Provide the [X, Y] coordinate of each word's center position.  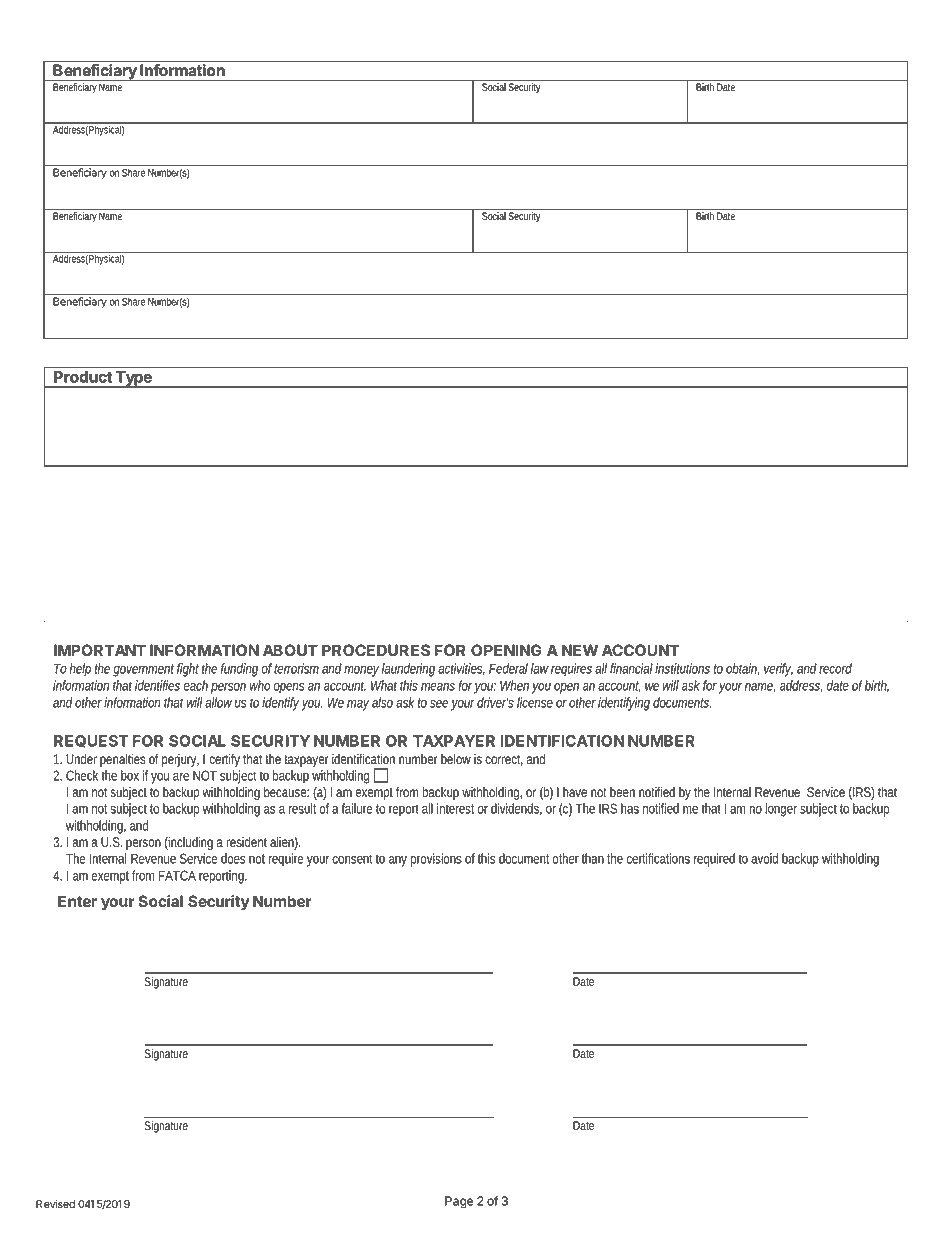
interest [455, 808]
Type [133, 379]
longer [781, 810]
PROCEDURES [376, 650]
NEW [580, 650]
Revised [55, 1204]
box [130, 775]
